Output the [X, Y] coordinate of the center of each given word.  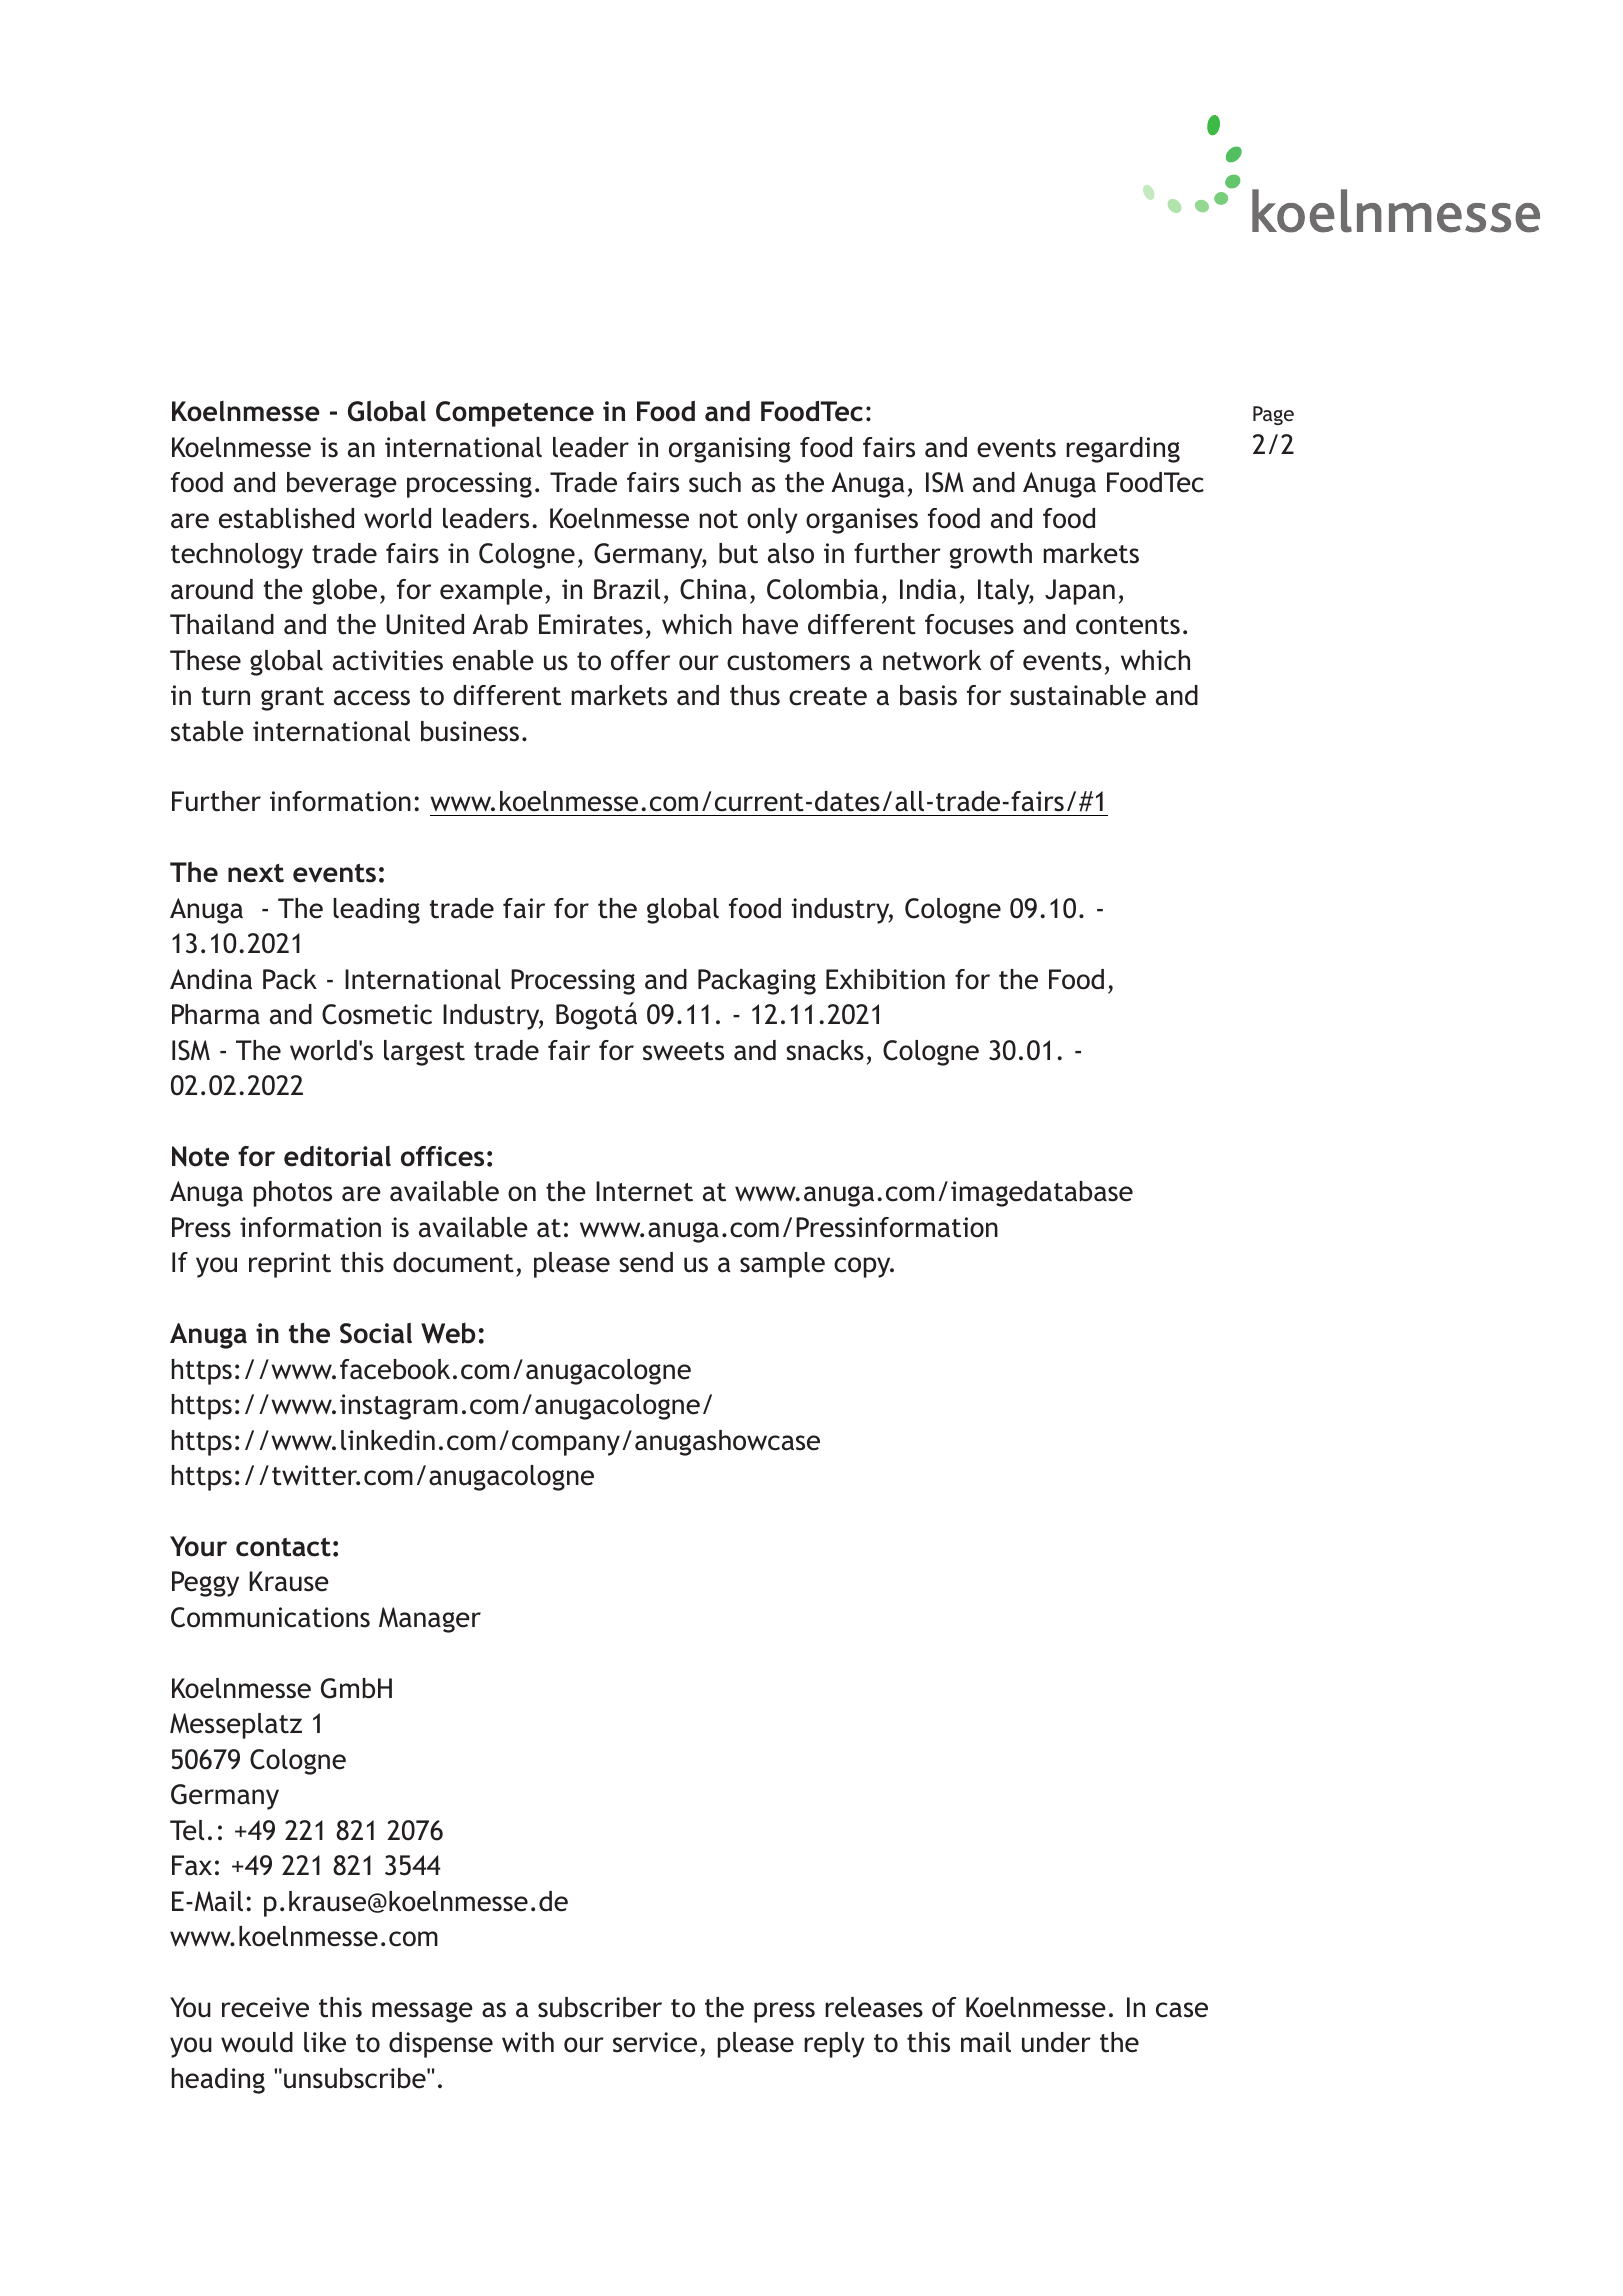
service [655, 2042]
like [325, 2042]
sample [782, 1265]
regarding [1123, 450]
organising [730, 450]
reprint [290, 1265]
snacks [825, 1050]
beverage [342, 485]
